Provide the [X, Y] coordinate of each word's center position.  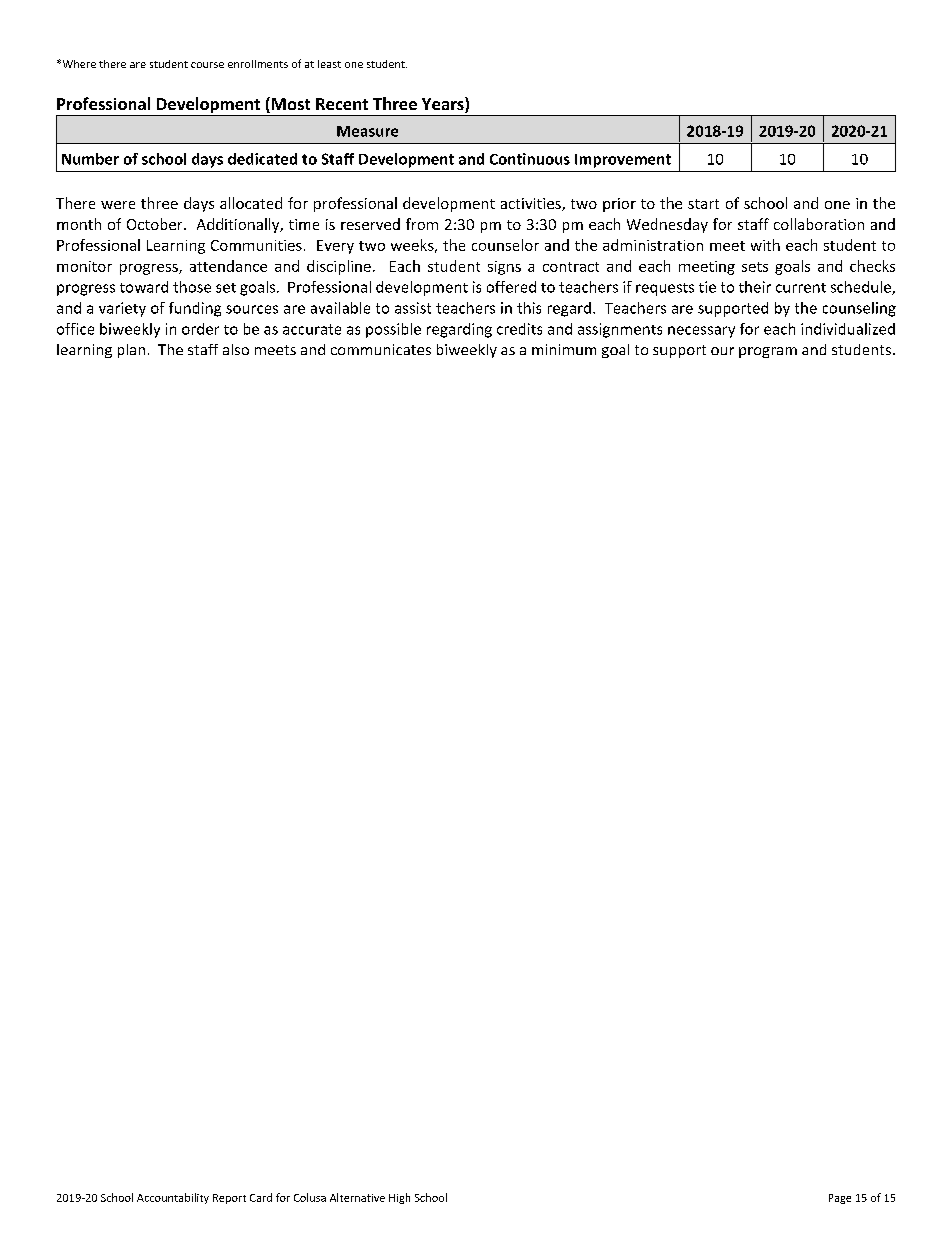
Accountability [173, 1198]
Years [444, 105]
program [768, 352]
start [703, 204]
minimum [564, 349]
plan [131, 351]
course [207, 65]
